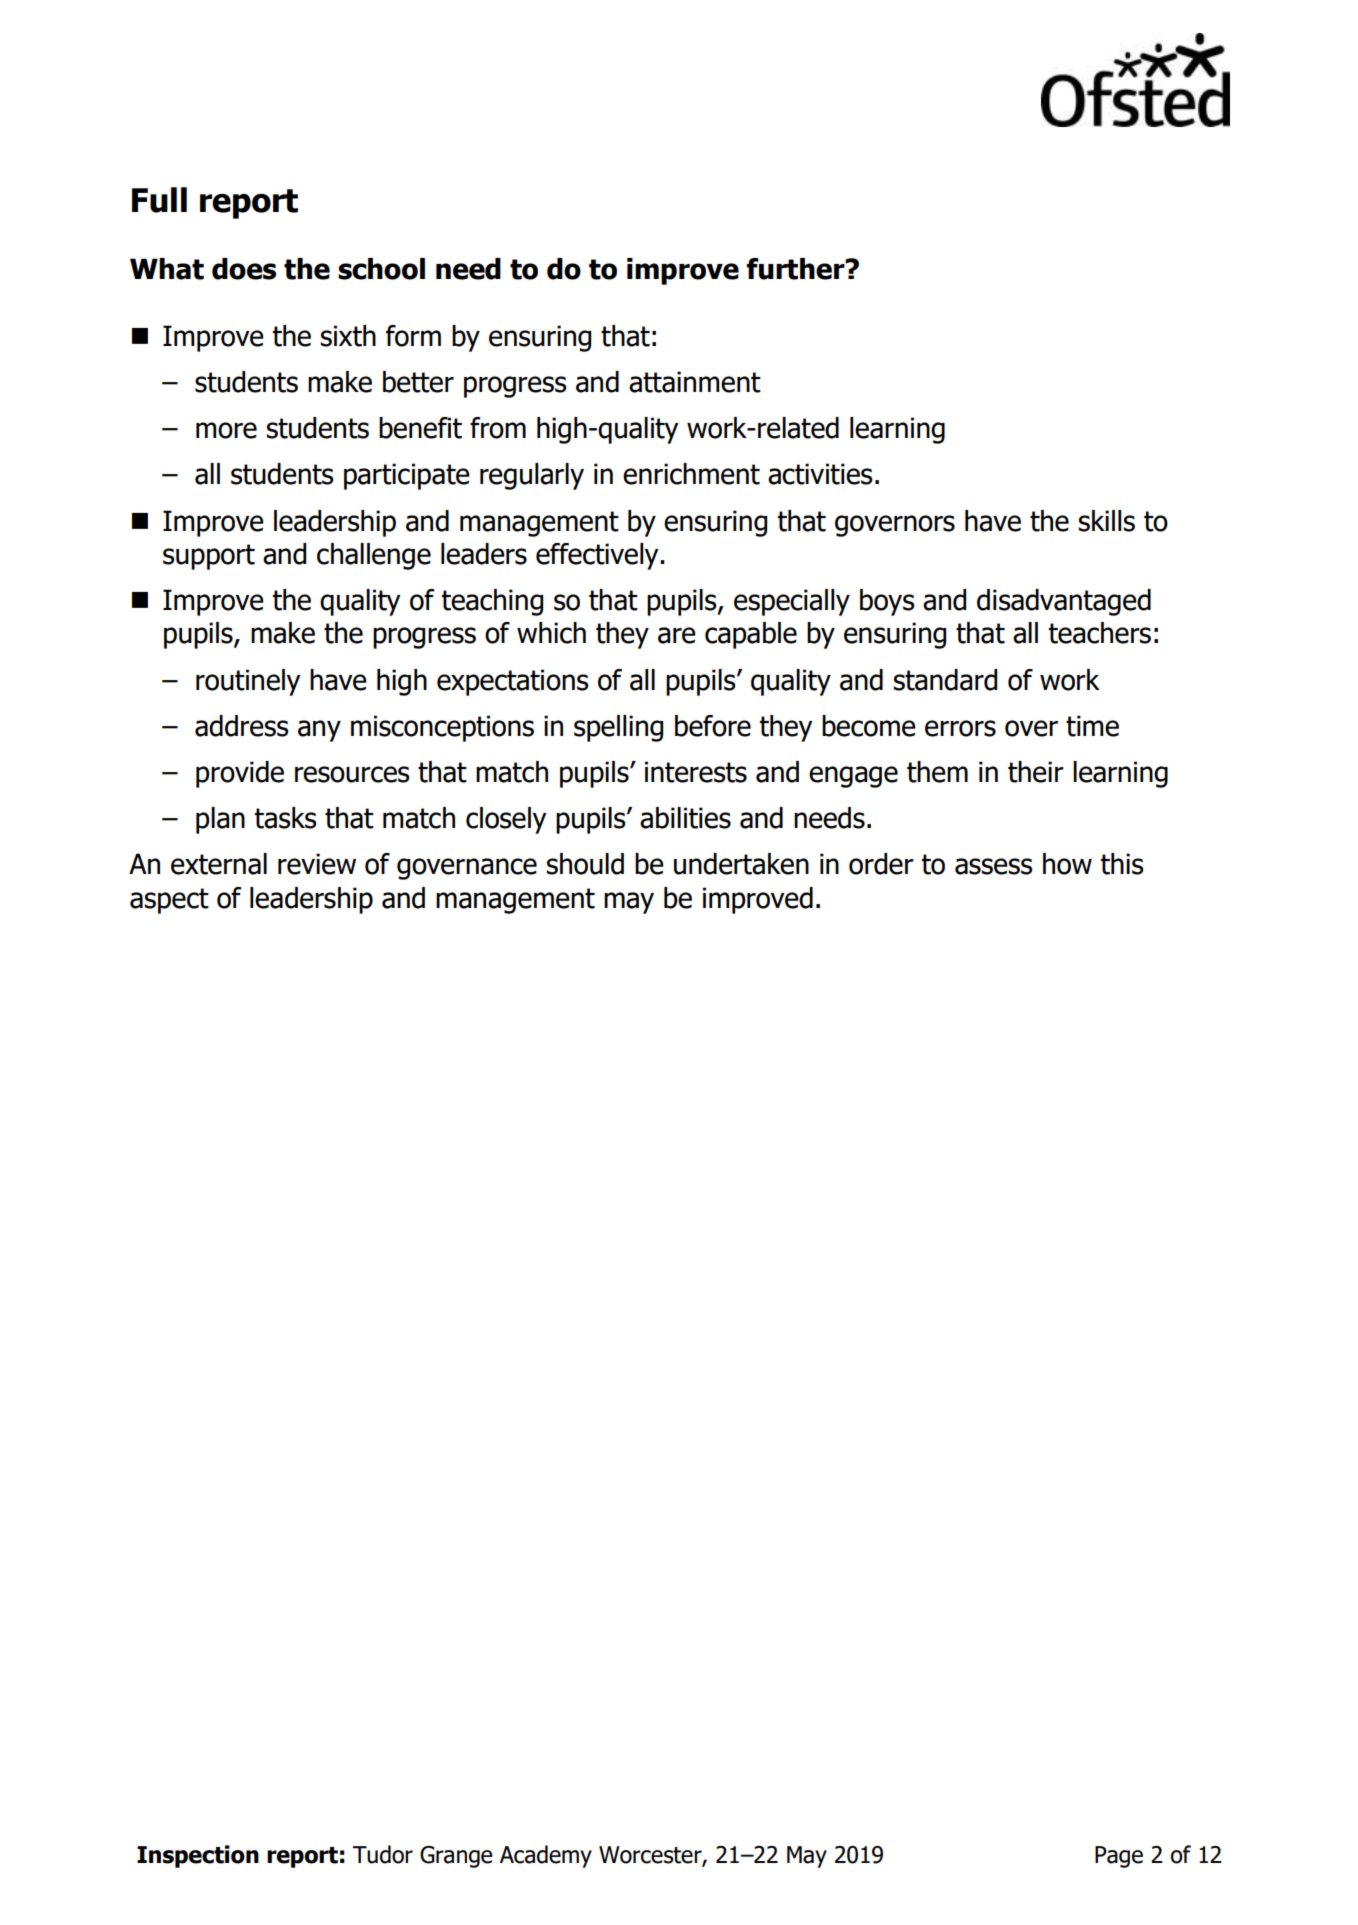 The height and width of the screenshot is (1925, 1358). I want to click on Page, so click(1119, 1857).
